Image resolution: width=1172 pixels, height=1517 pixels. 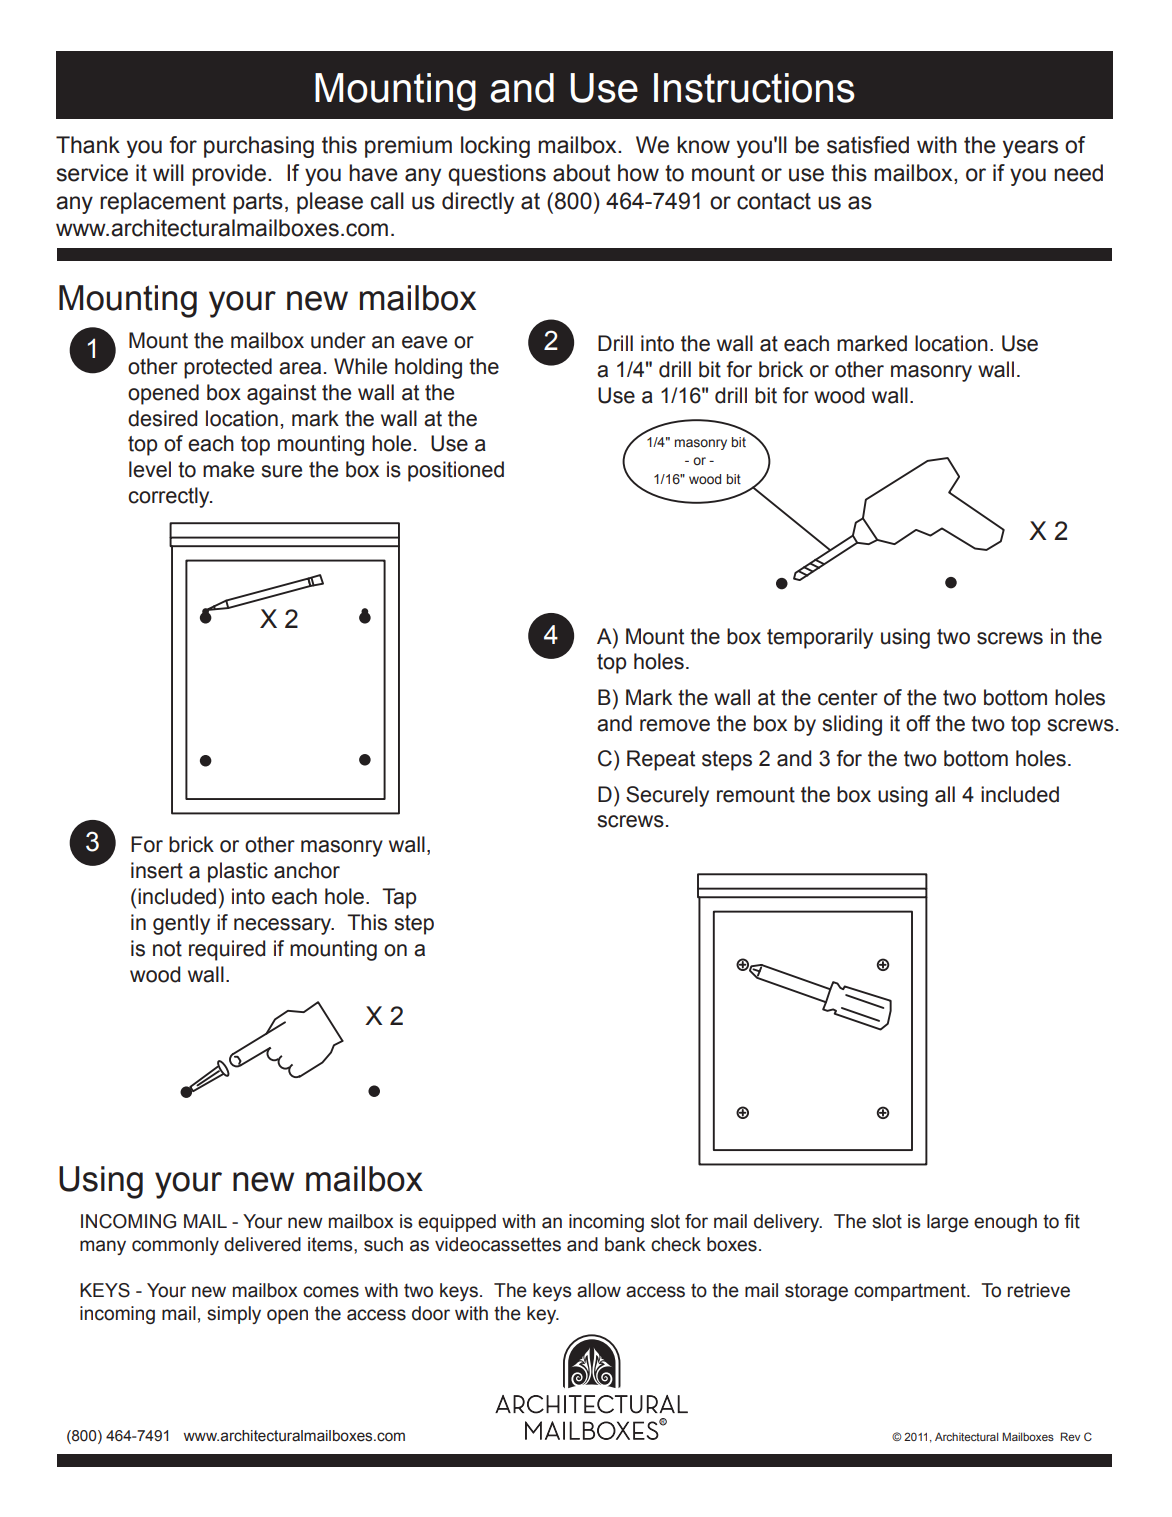 What do you see at coordinates (1030, 149) in the image?
I see `years` at bounding box center [1030, 149].
